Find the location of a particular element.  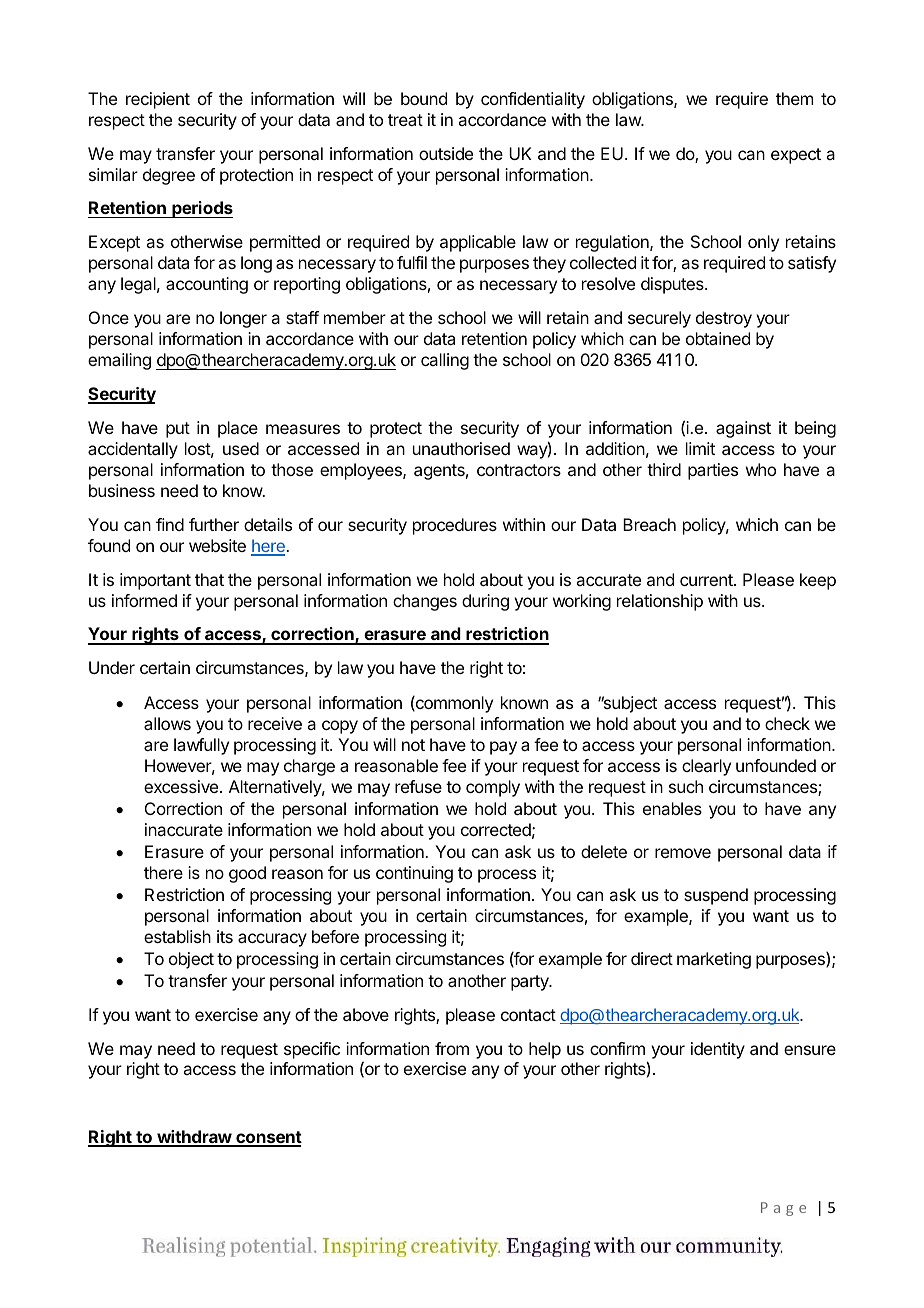

during is located at coordinates (485, 602).
